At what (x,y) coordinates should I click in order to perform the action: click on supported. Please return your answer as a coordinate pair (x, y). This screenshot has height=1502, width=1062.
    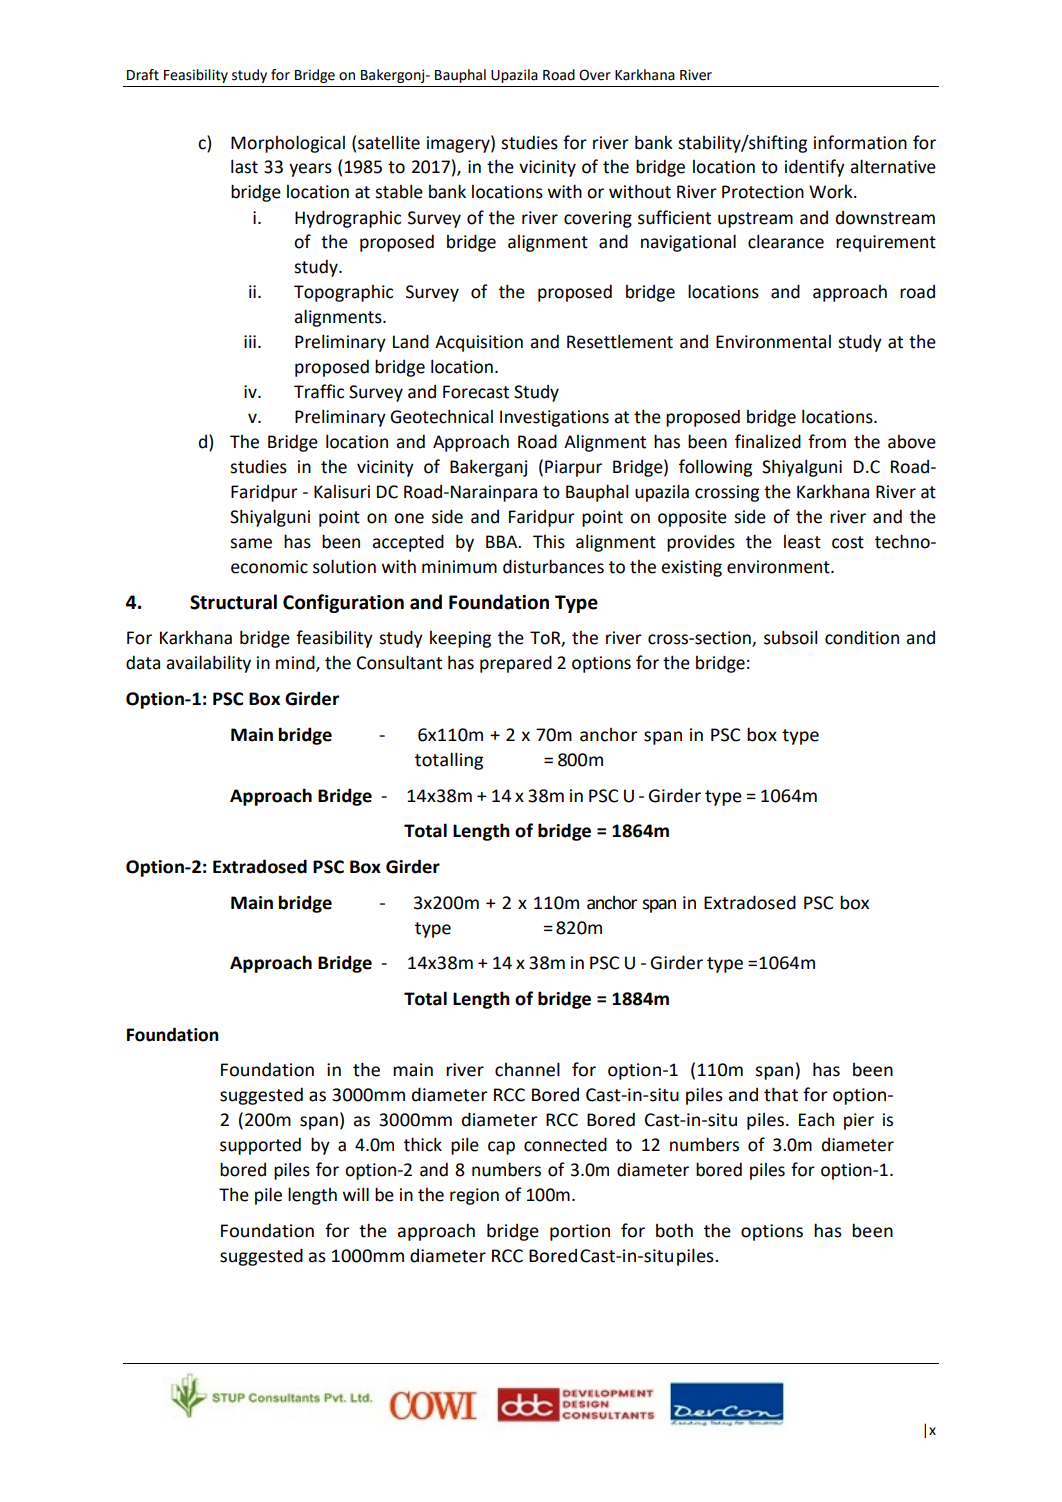
    Looking at the image, I should click on (260, 1146).
